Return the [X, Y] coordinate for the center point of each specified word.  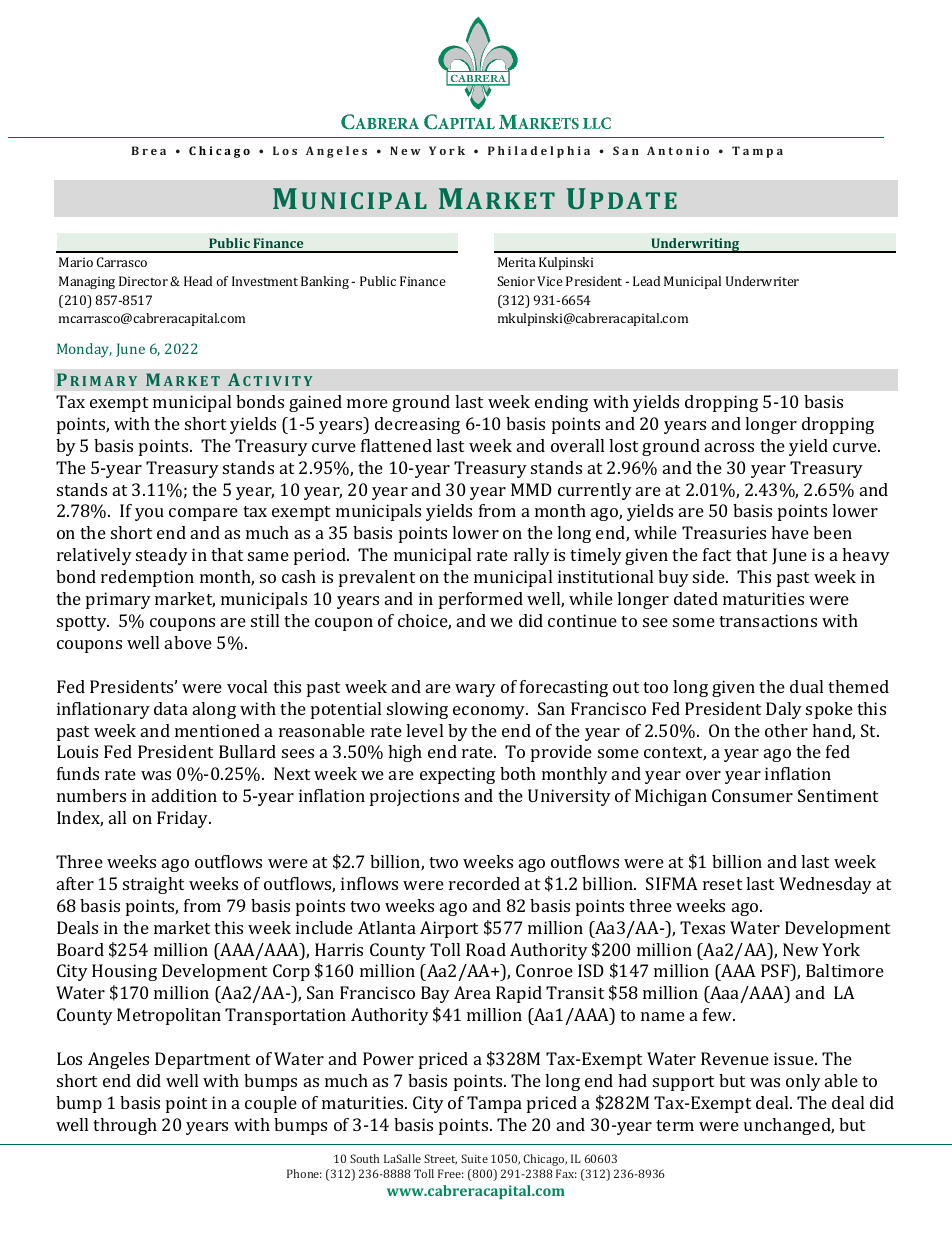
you [149, 514]
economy [490, 712]
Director [145, 281]
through [125, 1126]
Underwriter [762, 281]
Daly [784, 710]
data [171, 708]
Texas [702, 927]
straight [153, 885]
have [790, 532]
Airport [449, 929]
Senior [516, 281]
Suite [474, 1158]
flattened [396, 445]
